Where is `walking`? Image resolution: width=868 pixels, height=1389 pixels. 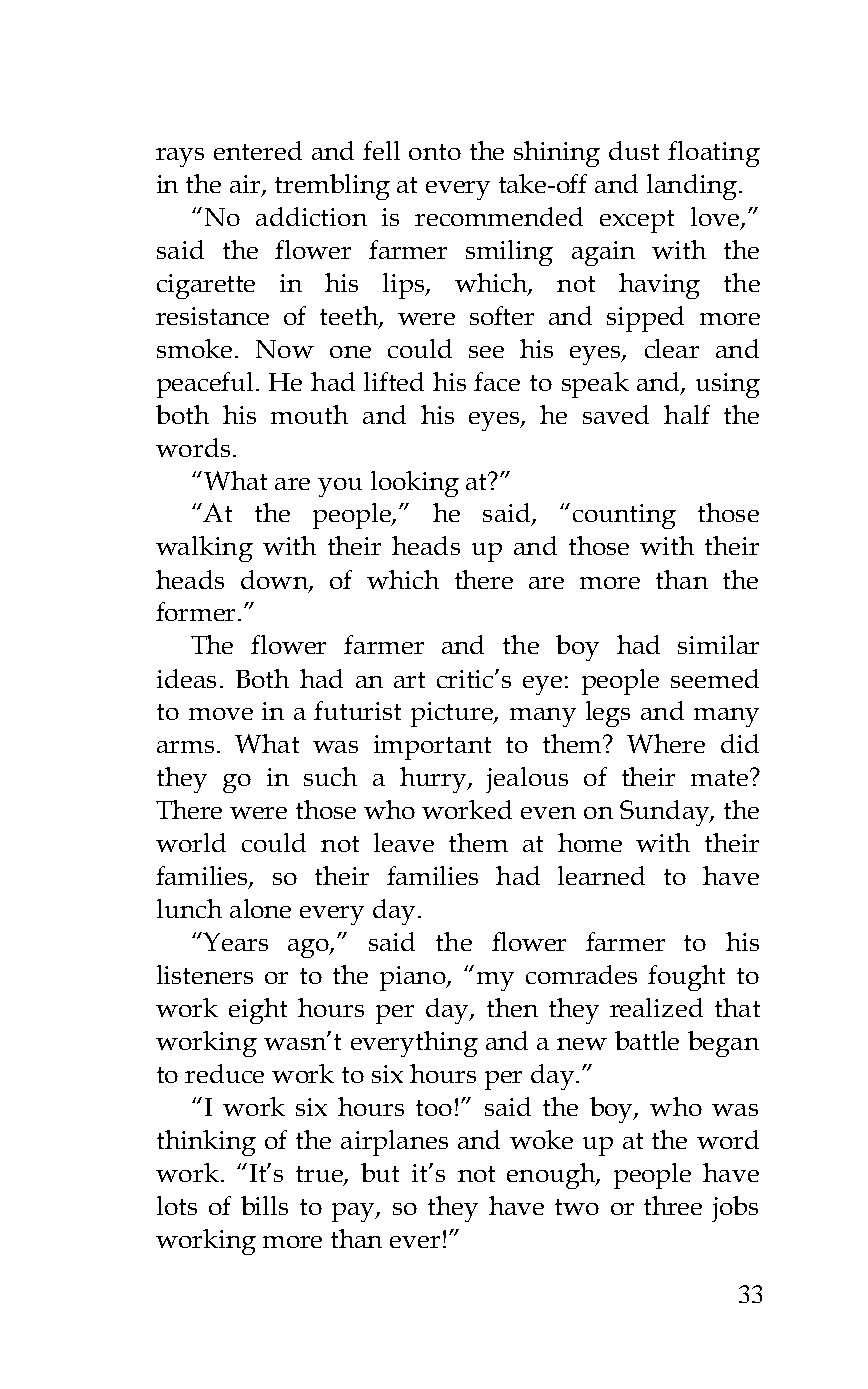 walking is located at coordinates (204, 549).
